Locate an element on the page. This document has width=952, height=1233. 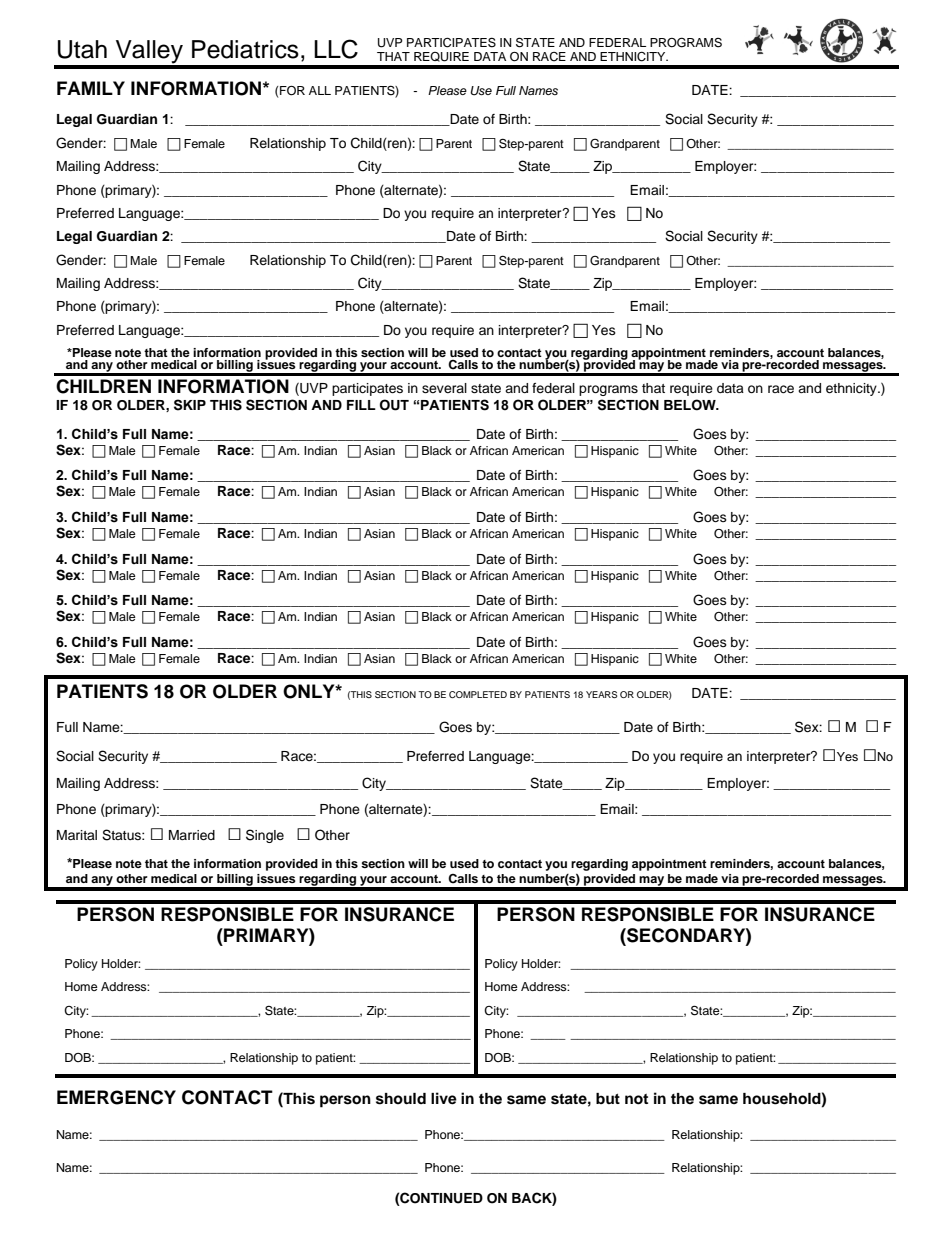
COMPLETED is located at coordinates (478, 694).
